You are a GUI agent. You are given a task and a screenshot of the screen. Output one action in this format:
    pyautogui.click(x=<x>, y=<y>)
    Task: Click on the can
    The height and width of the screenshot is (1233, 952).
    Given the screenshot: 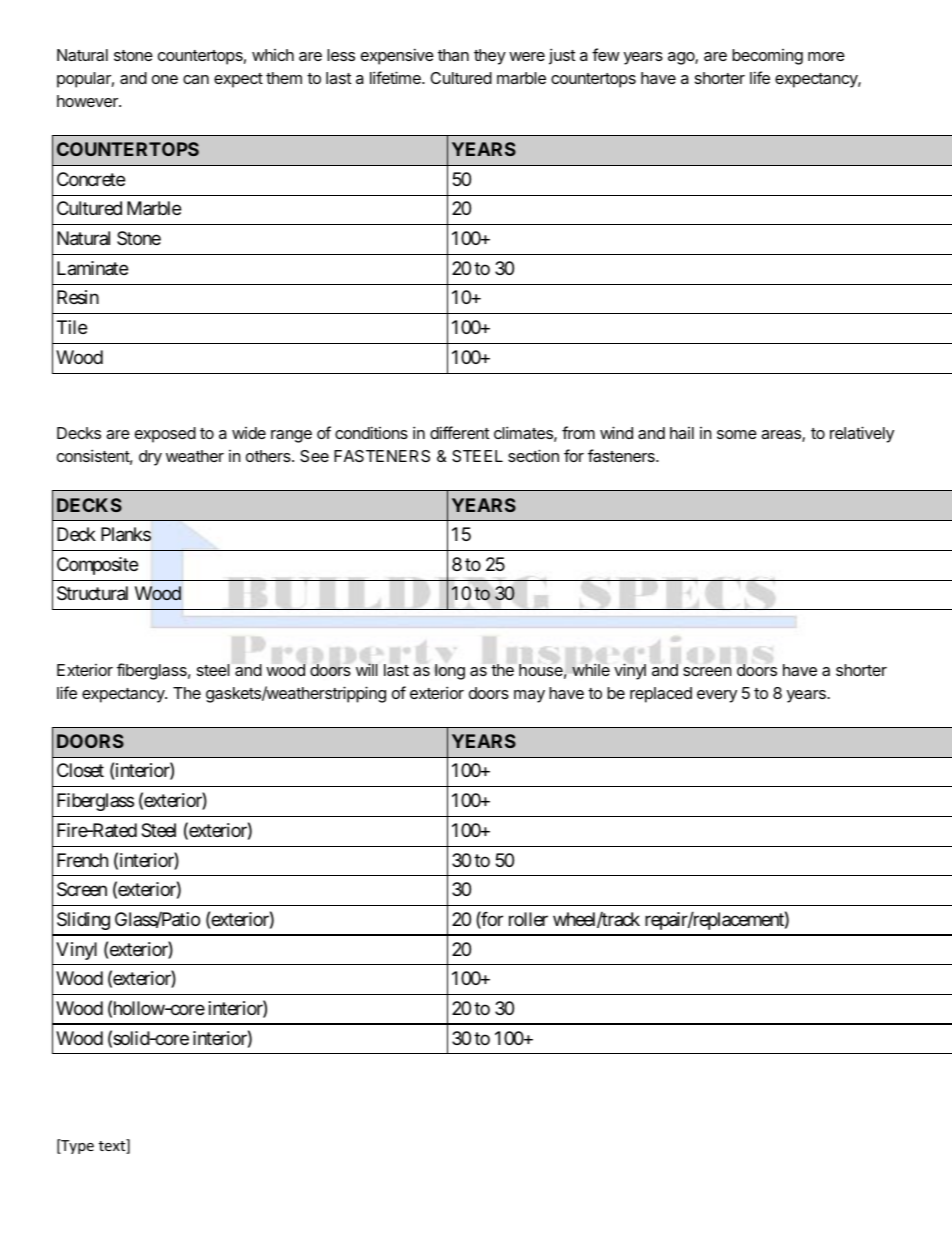 What is the action you would take?
    pyautogui.click(x=196, y=79)
